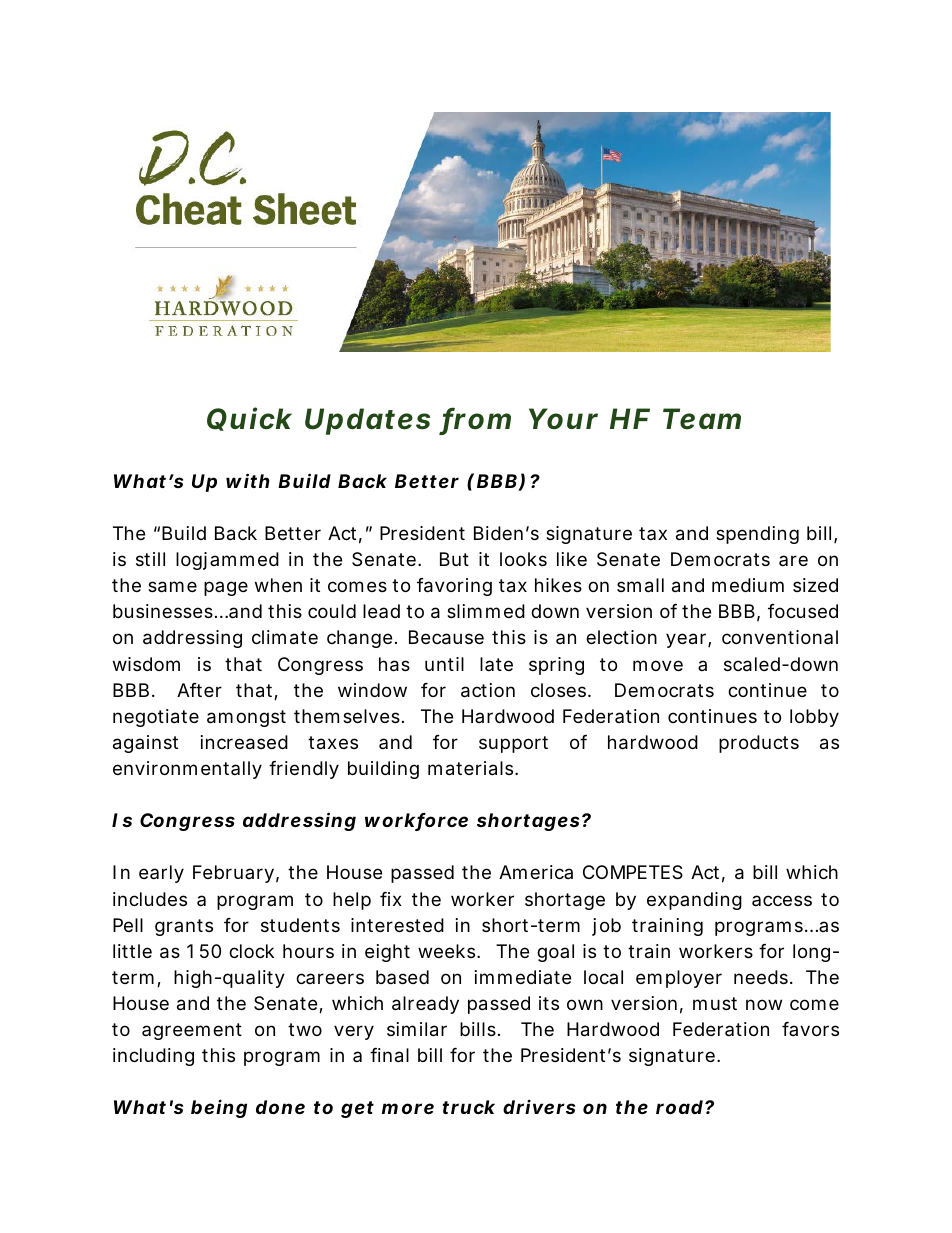  I want to click on late, so click(496, 664).
